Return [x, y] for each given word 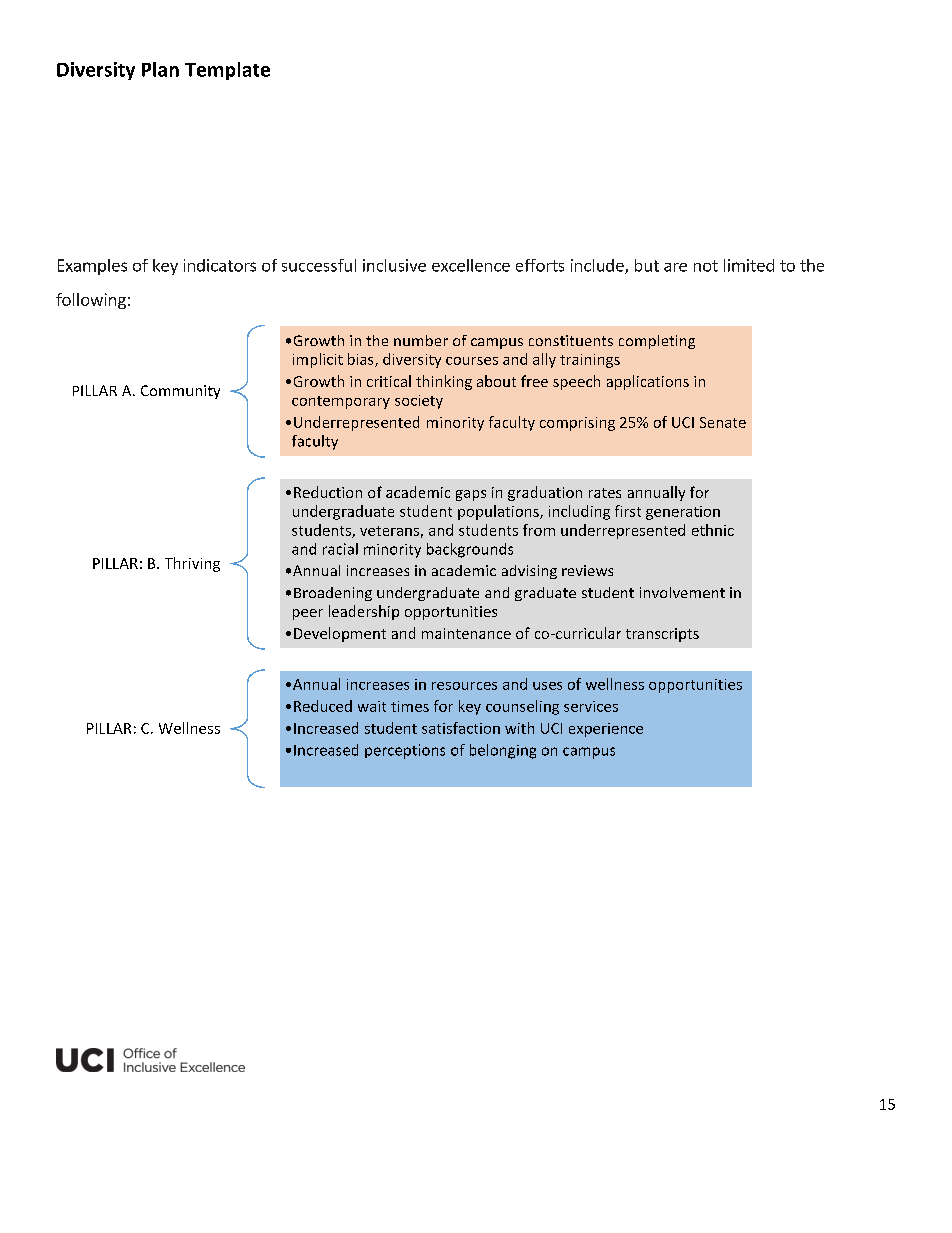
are [675, 267]
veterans [389, 531]
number [421, 340]
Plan [160, 69]
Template [227, 71]
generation [683, 513]
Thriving [192, 564]
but [647, 265]
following [91, 301]
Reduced [323, 706]
